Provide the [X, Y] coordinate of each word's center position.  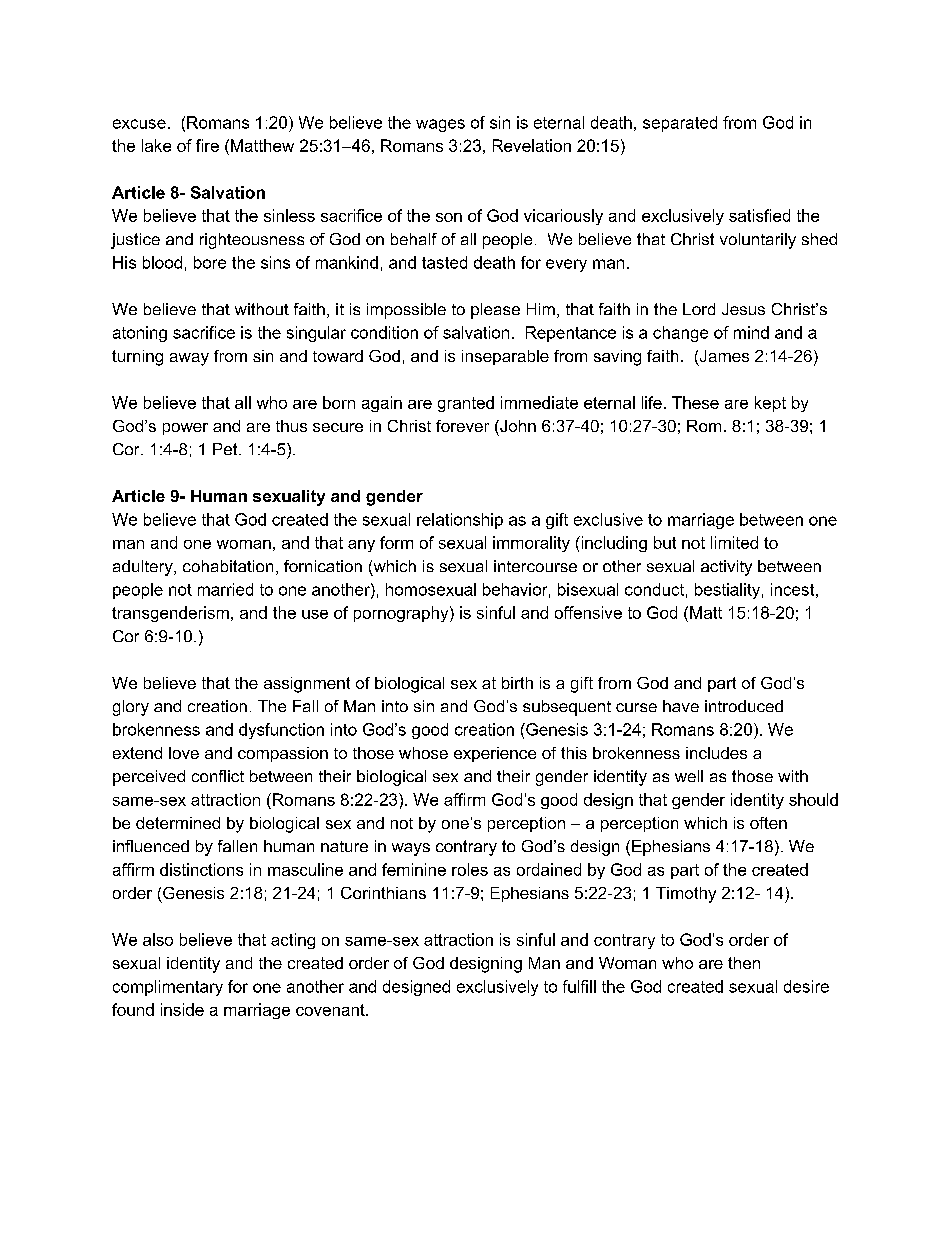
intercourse [535, 566]
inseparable [505, 357]
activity [726, 568]
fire [207, 145]
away [189, 359]
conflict [218, 776]
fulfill [579, 986]
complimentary [168, 988]
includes [716, 753]
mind [751, 332]
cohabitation [228, 566]
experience [495, 754]
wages [440, 125]
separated [680, 124]
